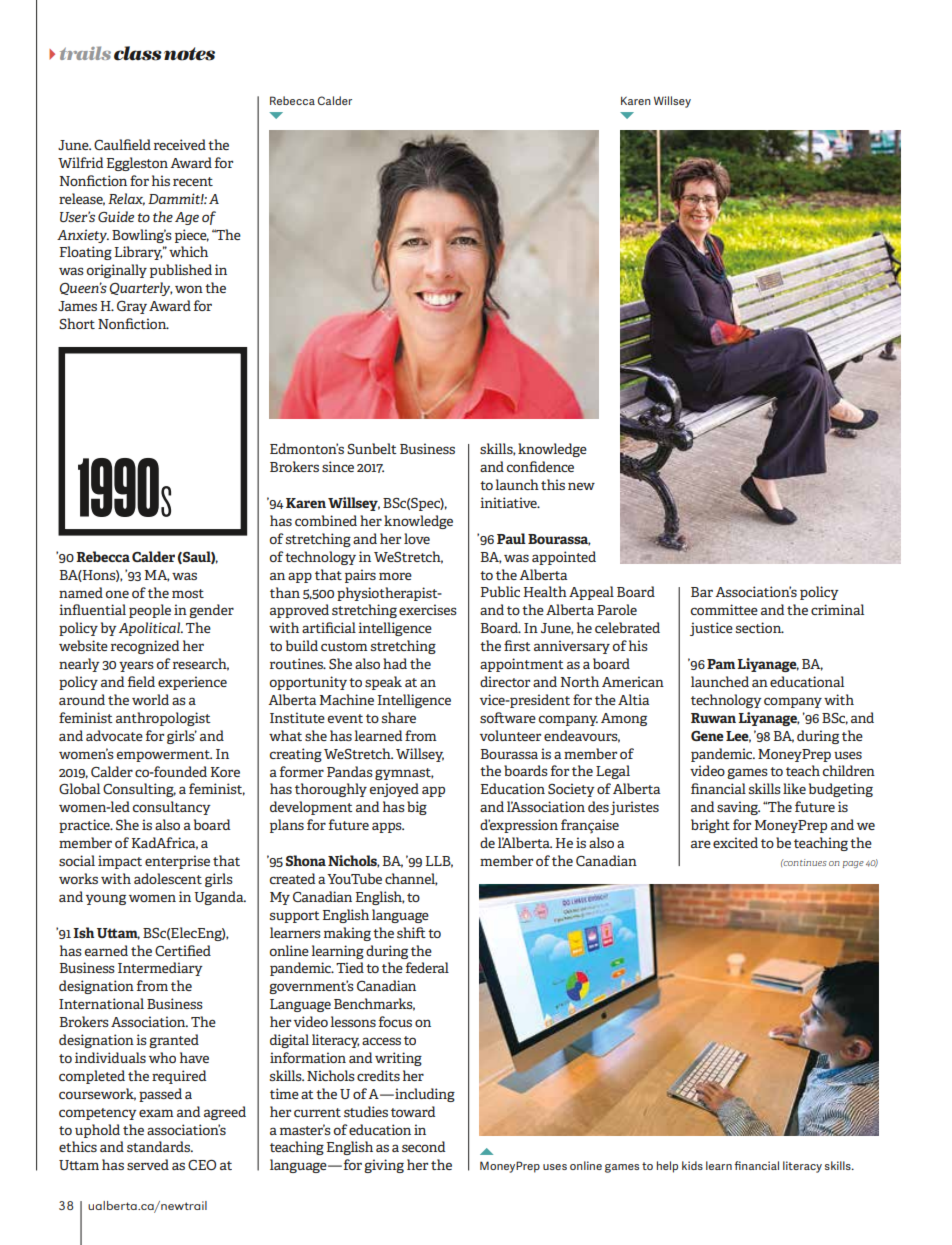  What do you see at coordinates (540, 466) in the screenshot?
I see `confidence` at bounding box center [540, 466].
